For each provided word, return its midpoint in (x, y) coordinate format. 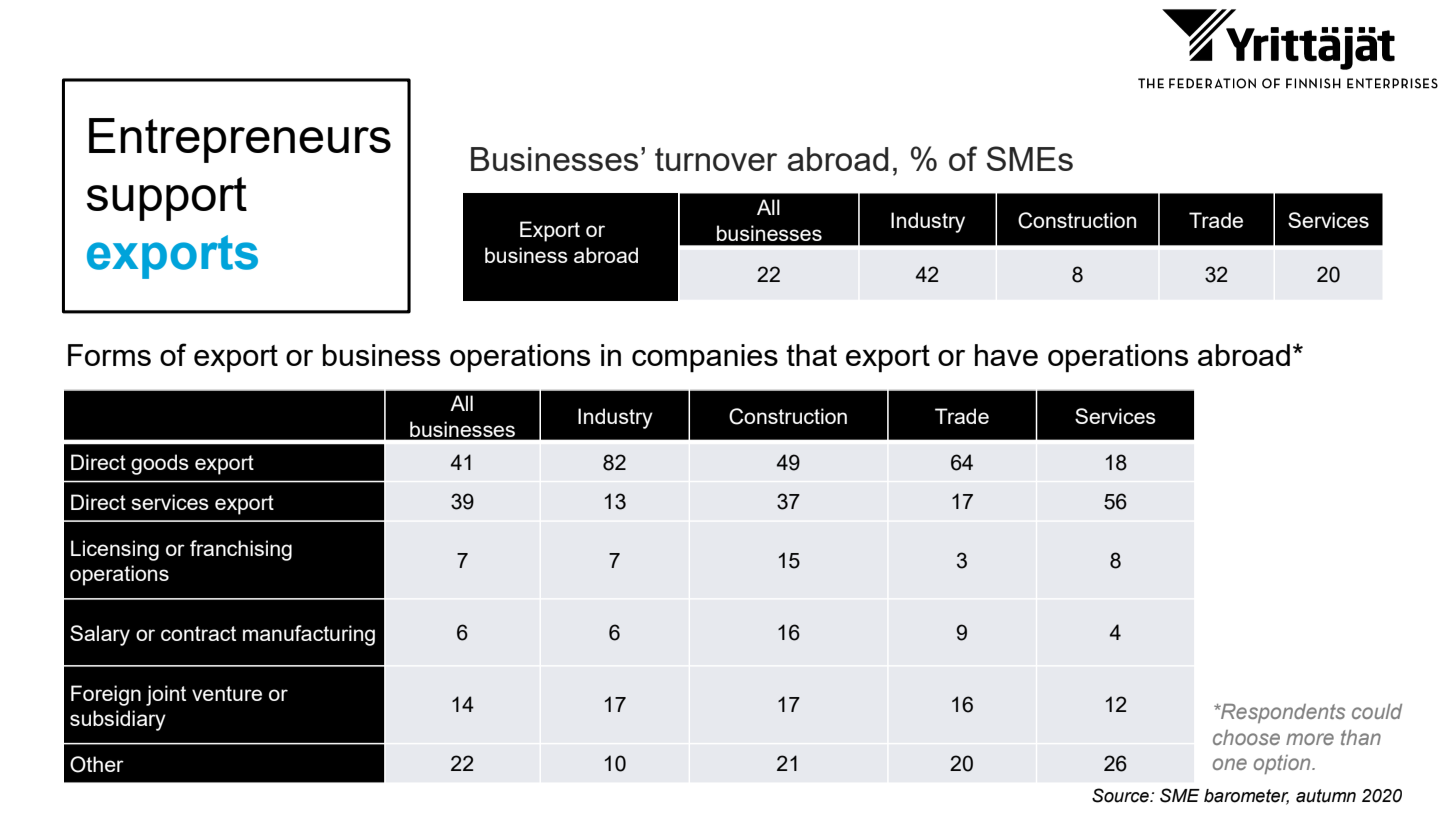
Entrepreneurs (240, 140)
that (811, 355)
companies (705, 358)
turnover (716, 159)
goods (160, 464)
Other (97, 764)
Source (1121, 795)
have (1006, 355)
